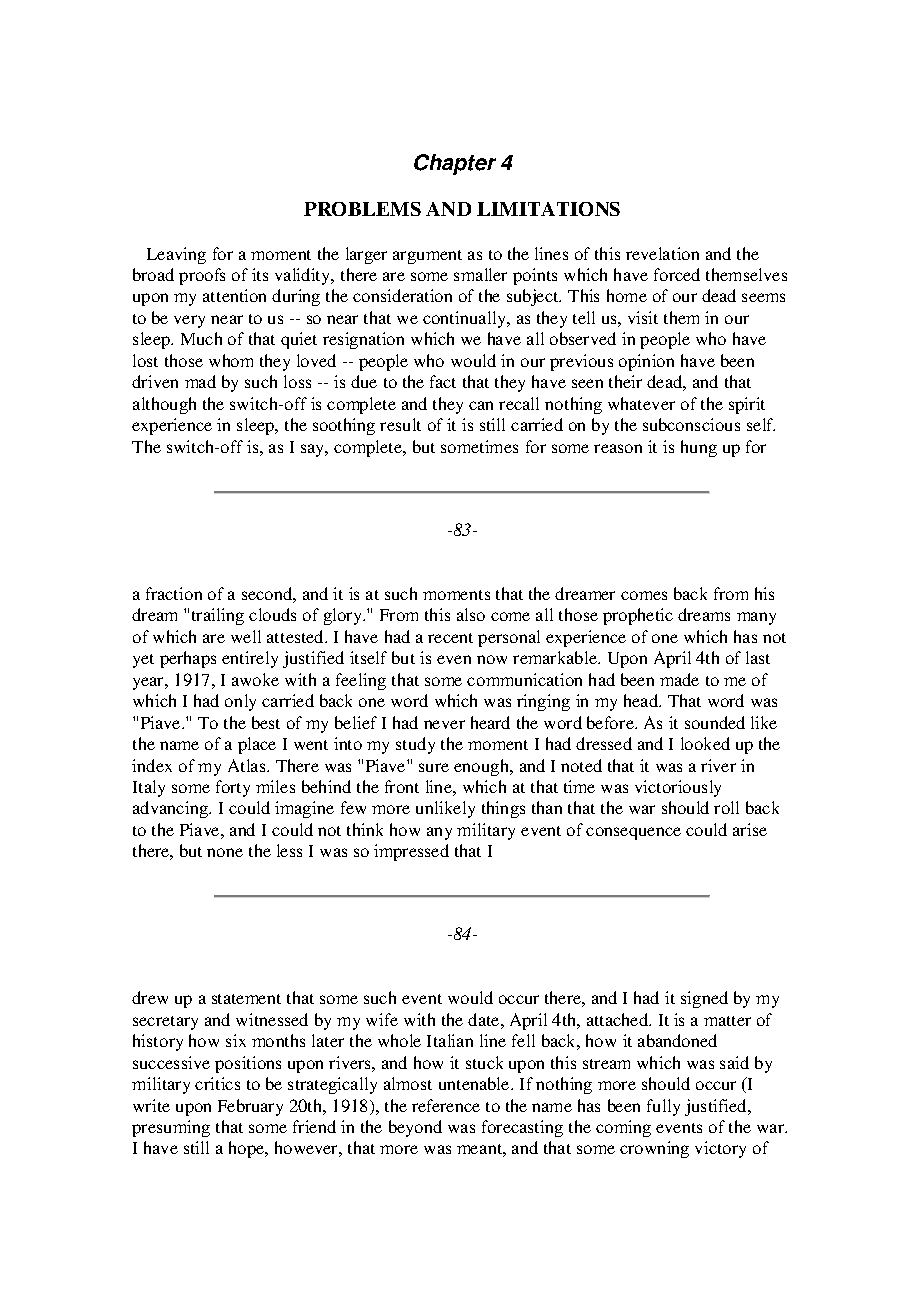  Describe the element at coordinates (176, 255) in the document. I see `Leaving` at that location.
